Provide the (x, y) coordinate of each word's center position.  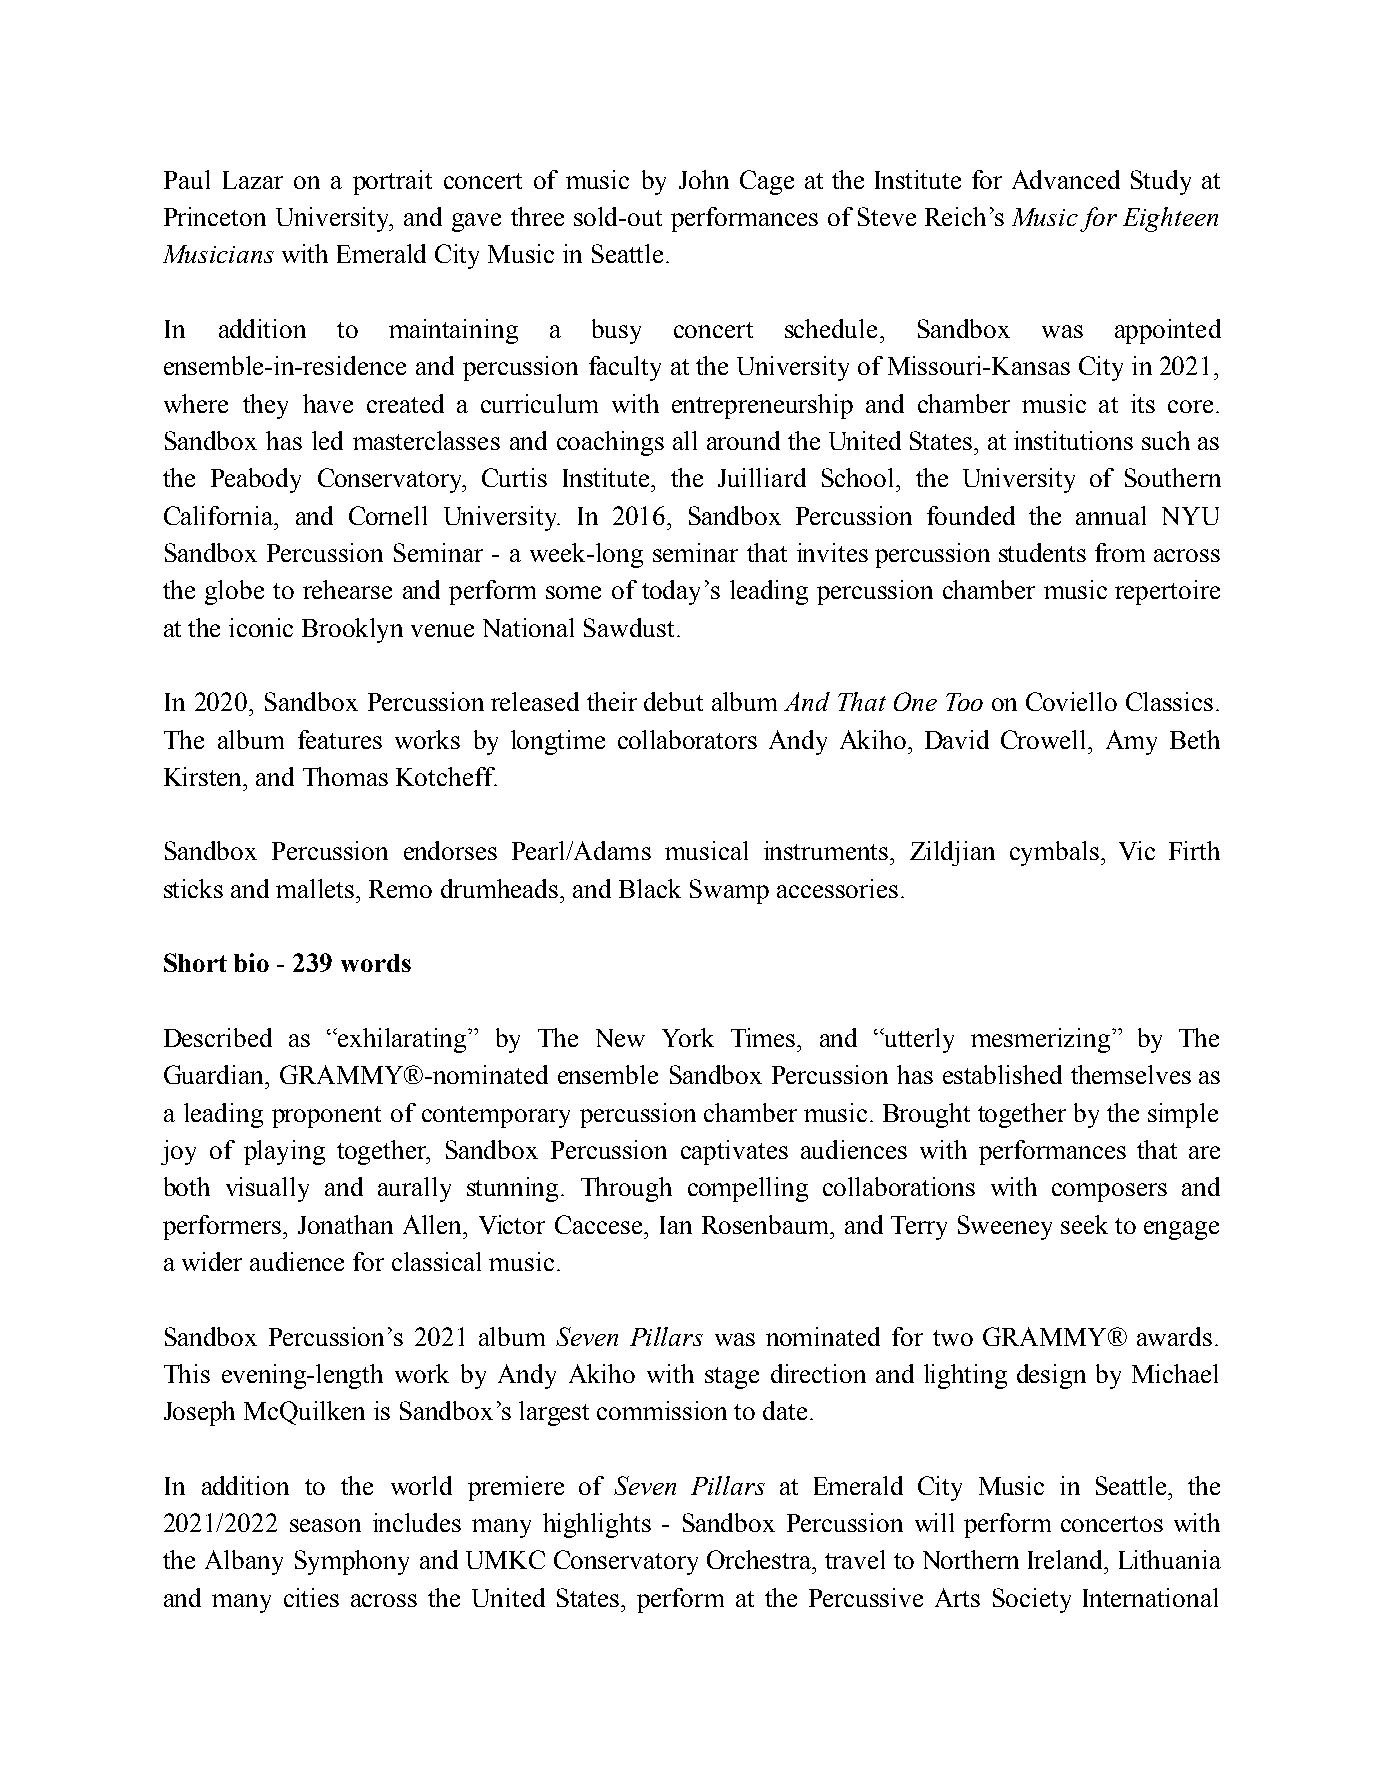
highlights (597, 1525)
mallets (316, 888)
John (704, 179)
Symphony (352, 1562)
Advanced (1066, 179)
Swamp (729, 891)
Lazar (253, 180)
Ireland (1067, 1559)
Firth (1194, 850)
